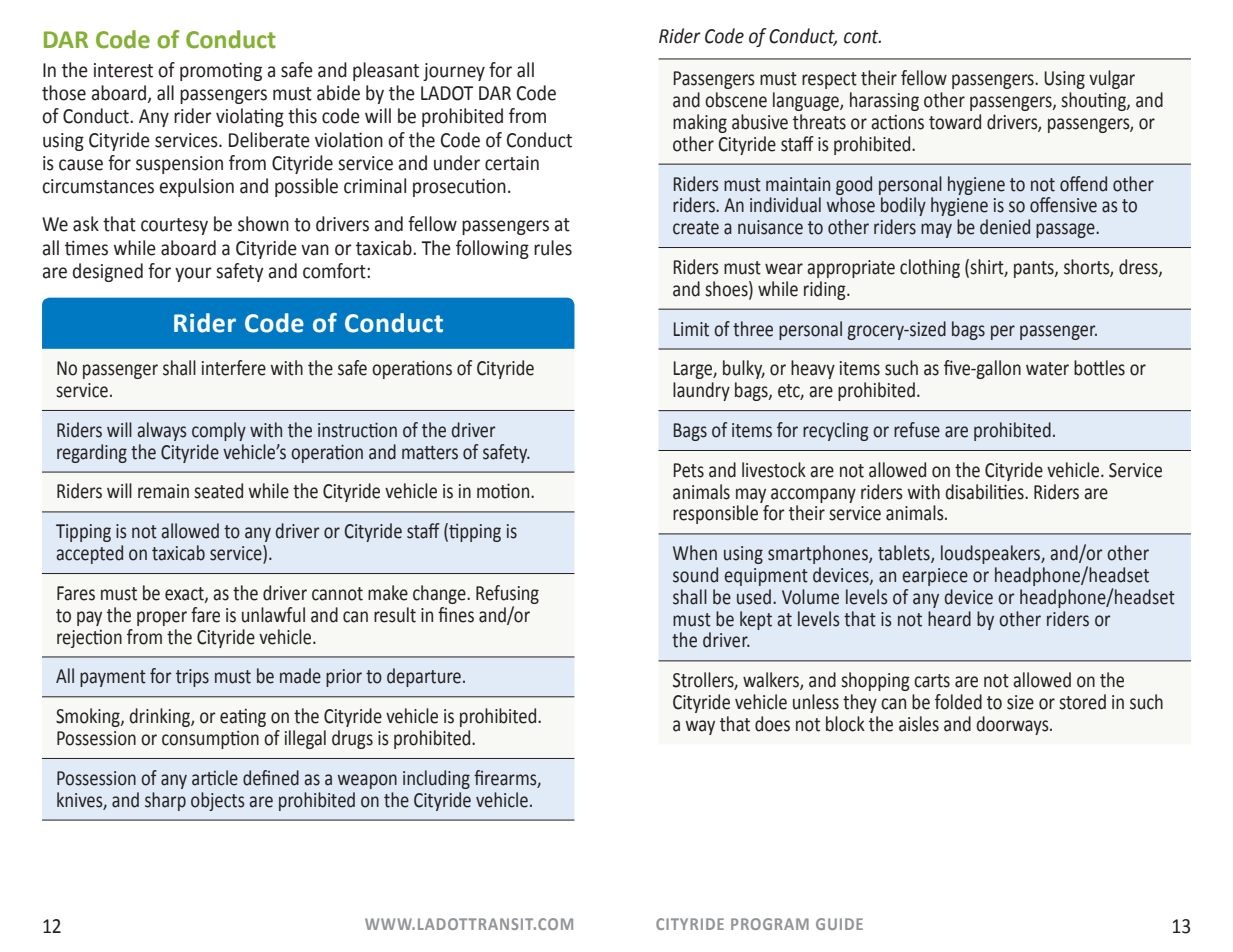 The width and height of the screenshot is (1233, 952). I want to click on shouting, so click(1094, 101).
